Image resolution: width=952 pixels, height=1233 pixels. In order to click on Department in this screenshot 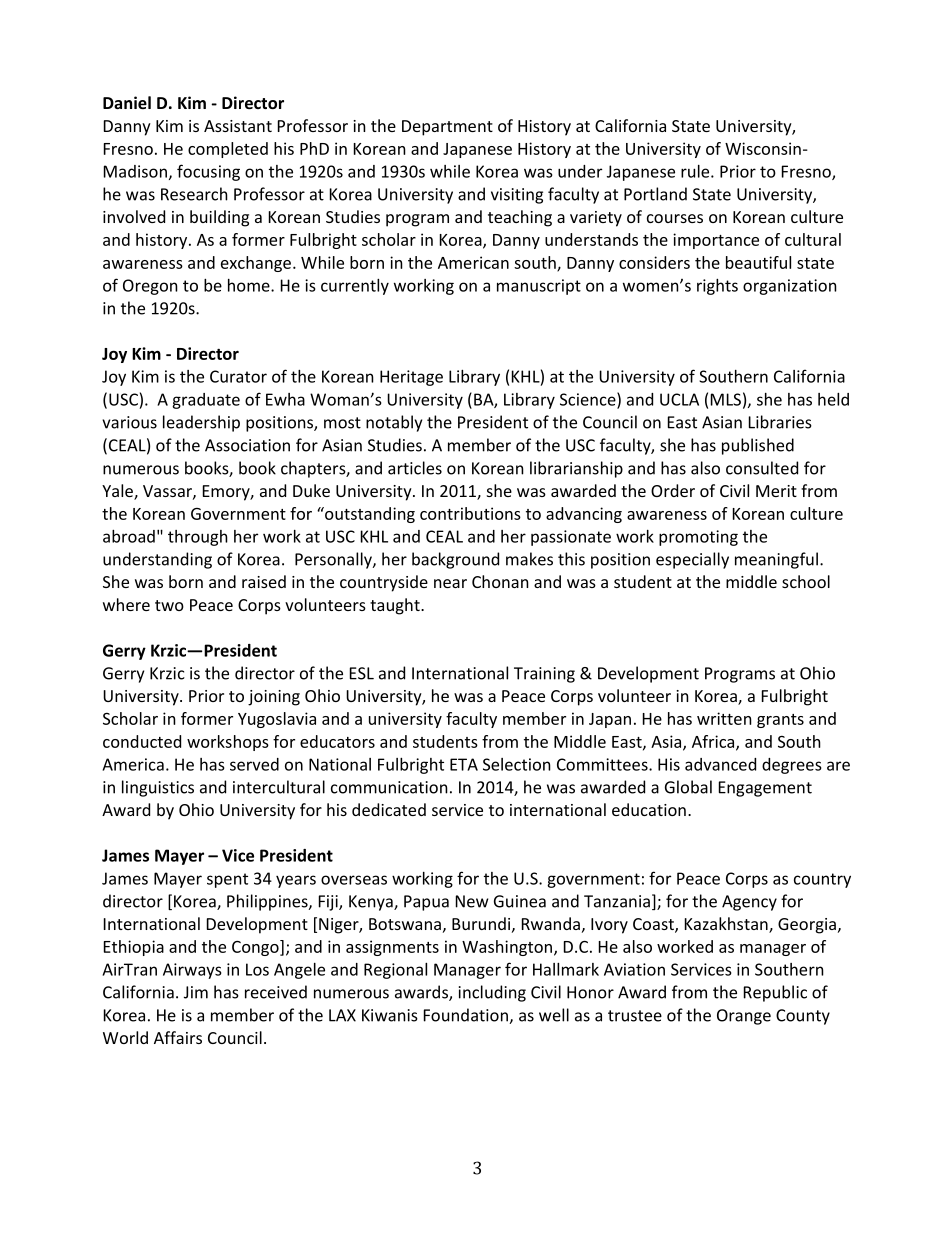, I will do `click(447, 128)`.
